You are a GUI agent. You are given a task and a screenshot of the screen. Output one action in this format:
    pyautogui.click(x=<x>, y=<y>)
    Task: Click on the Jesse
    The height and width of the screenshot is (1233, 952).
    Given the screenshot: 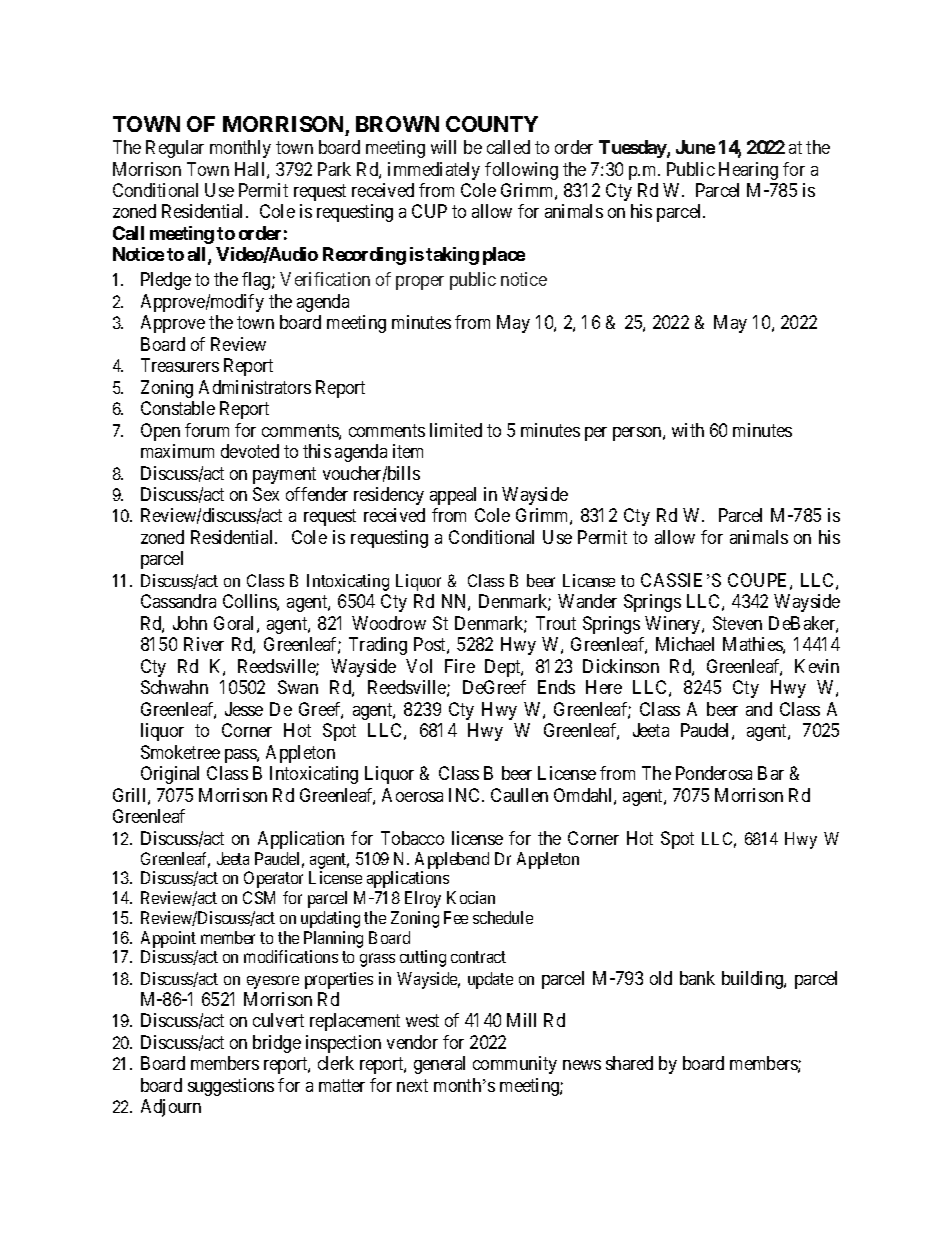 What is the action you would take?
    pyautogui.click(x=244, y=709)
